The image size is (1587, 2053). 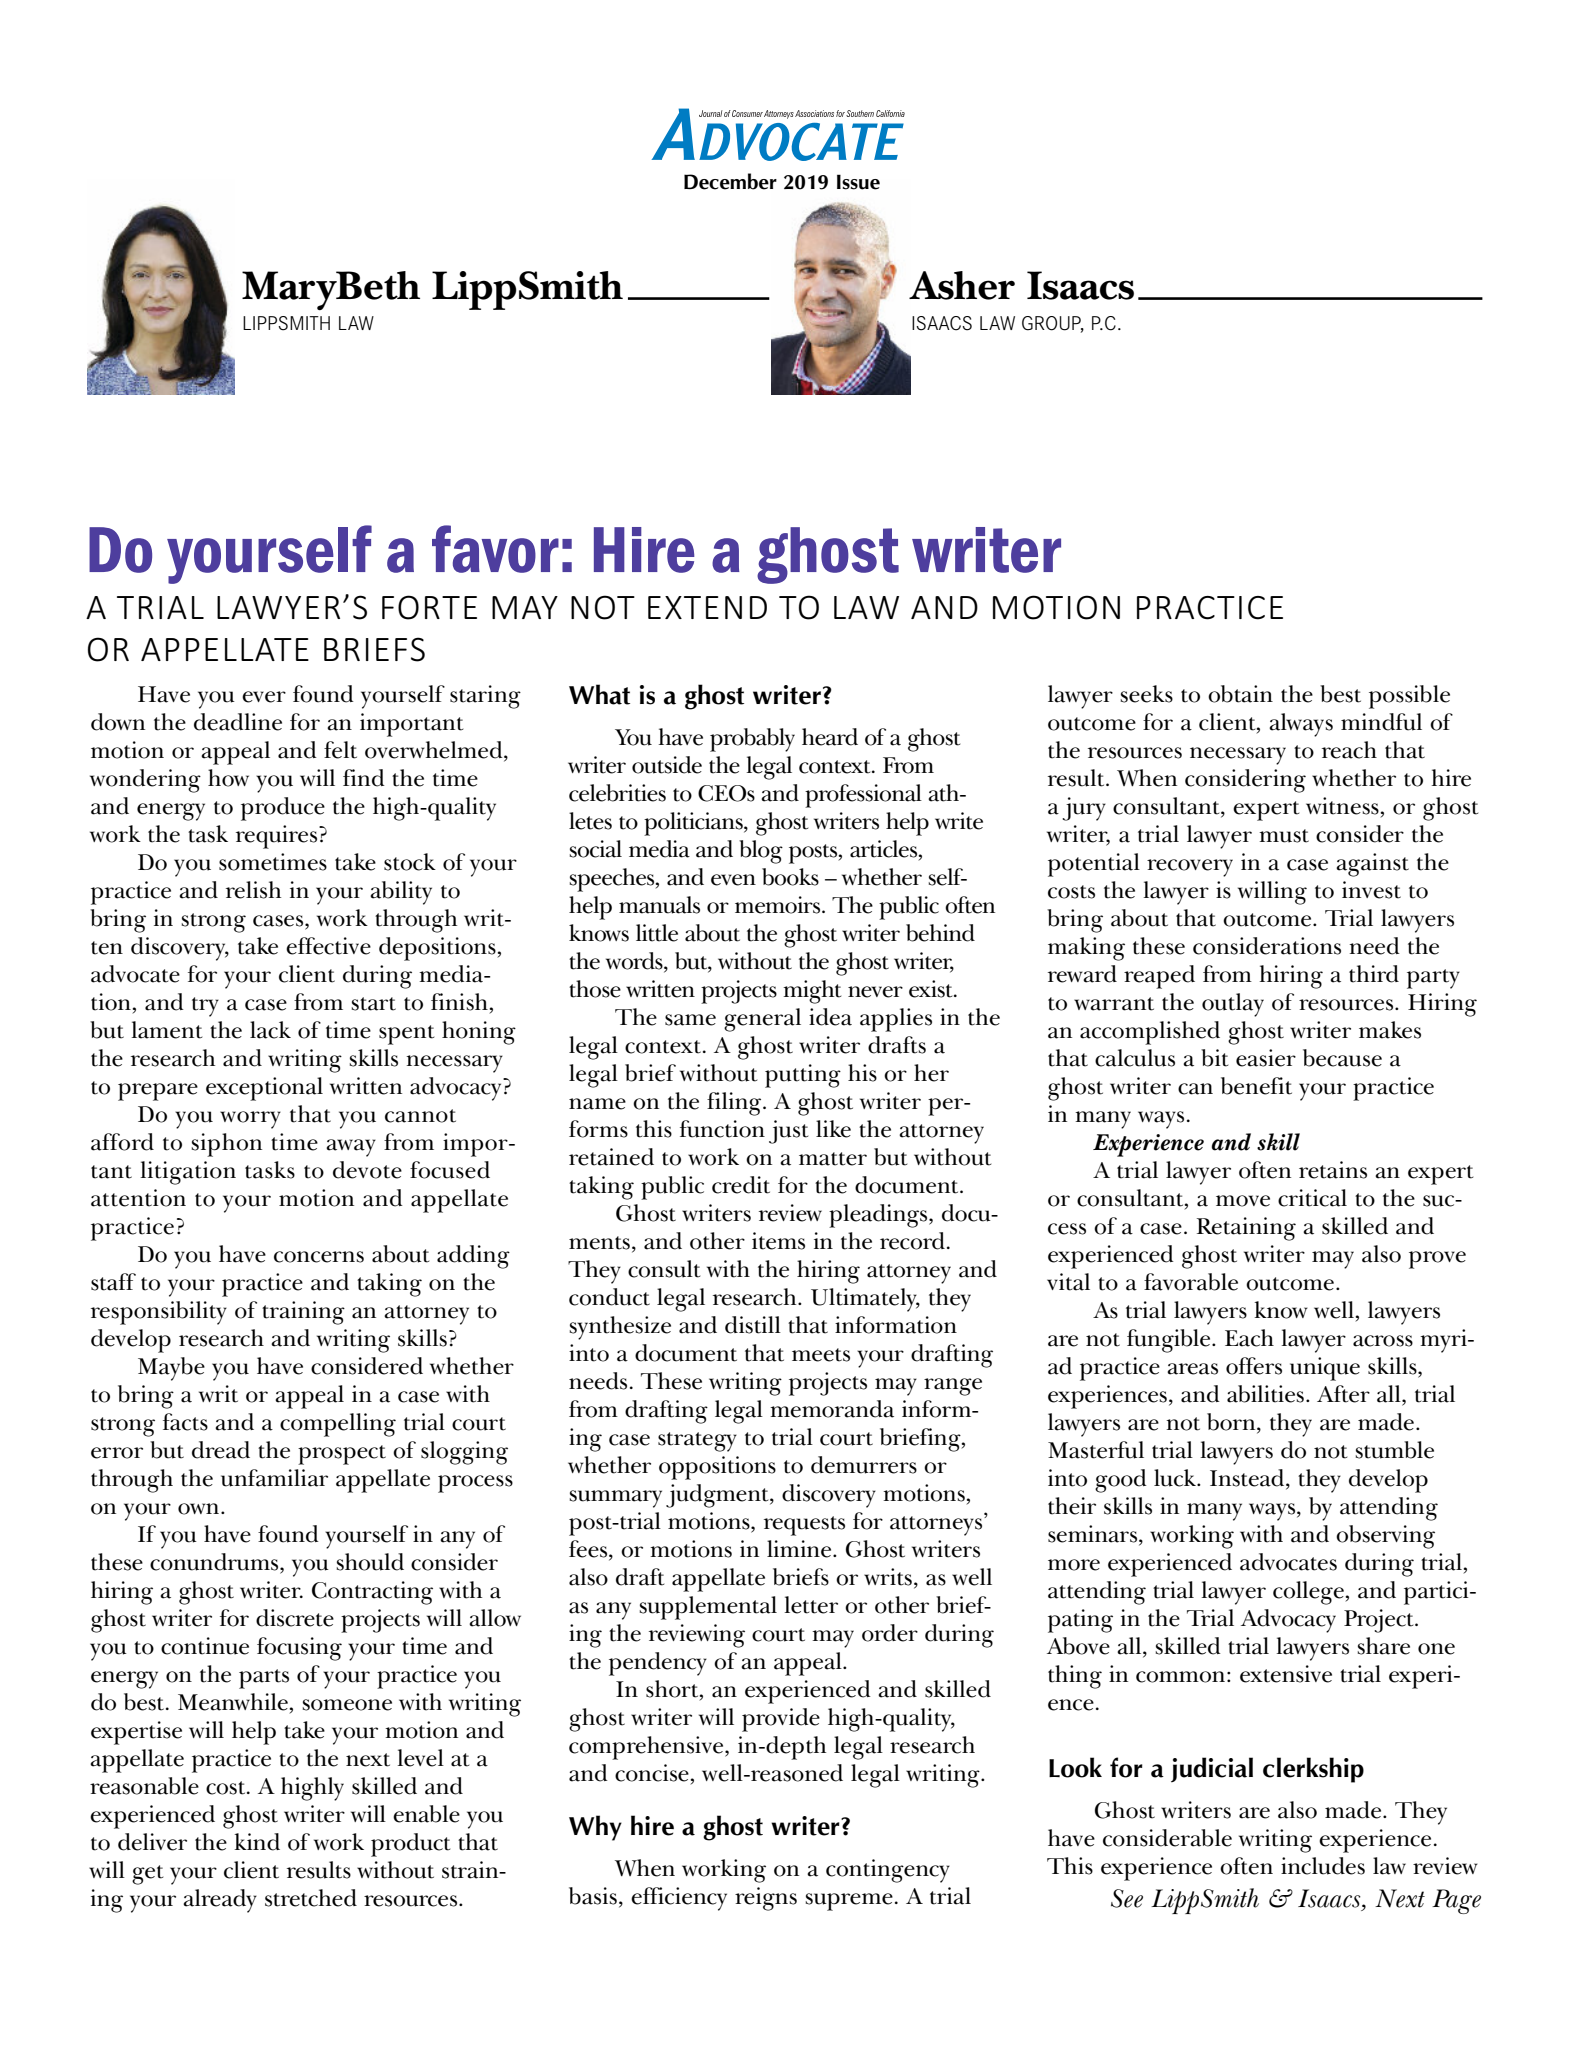 I want to click on unfamiliar, so click(x=274, y=1478).
